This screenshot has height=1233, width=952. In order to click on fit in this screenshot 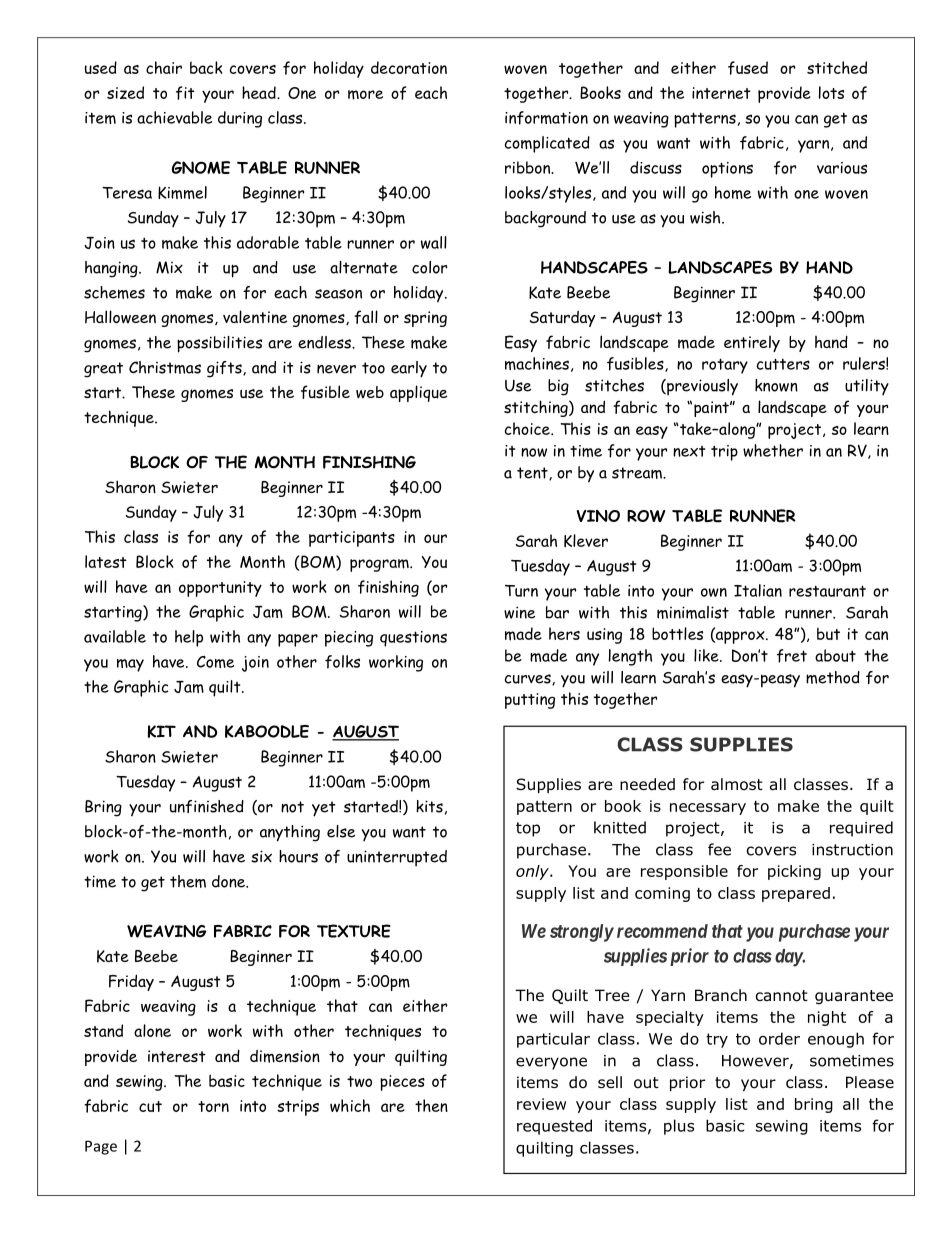, I will do `click(185, 93)`.
